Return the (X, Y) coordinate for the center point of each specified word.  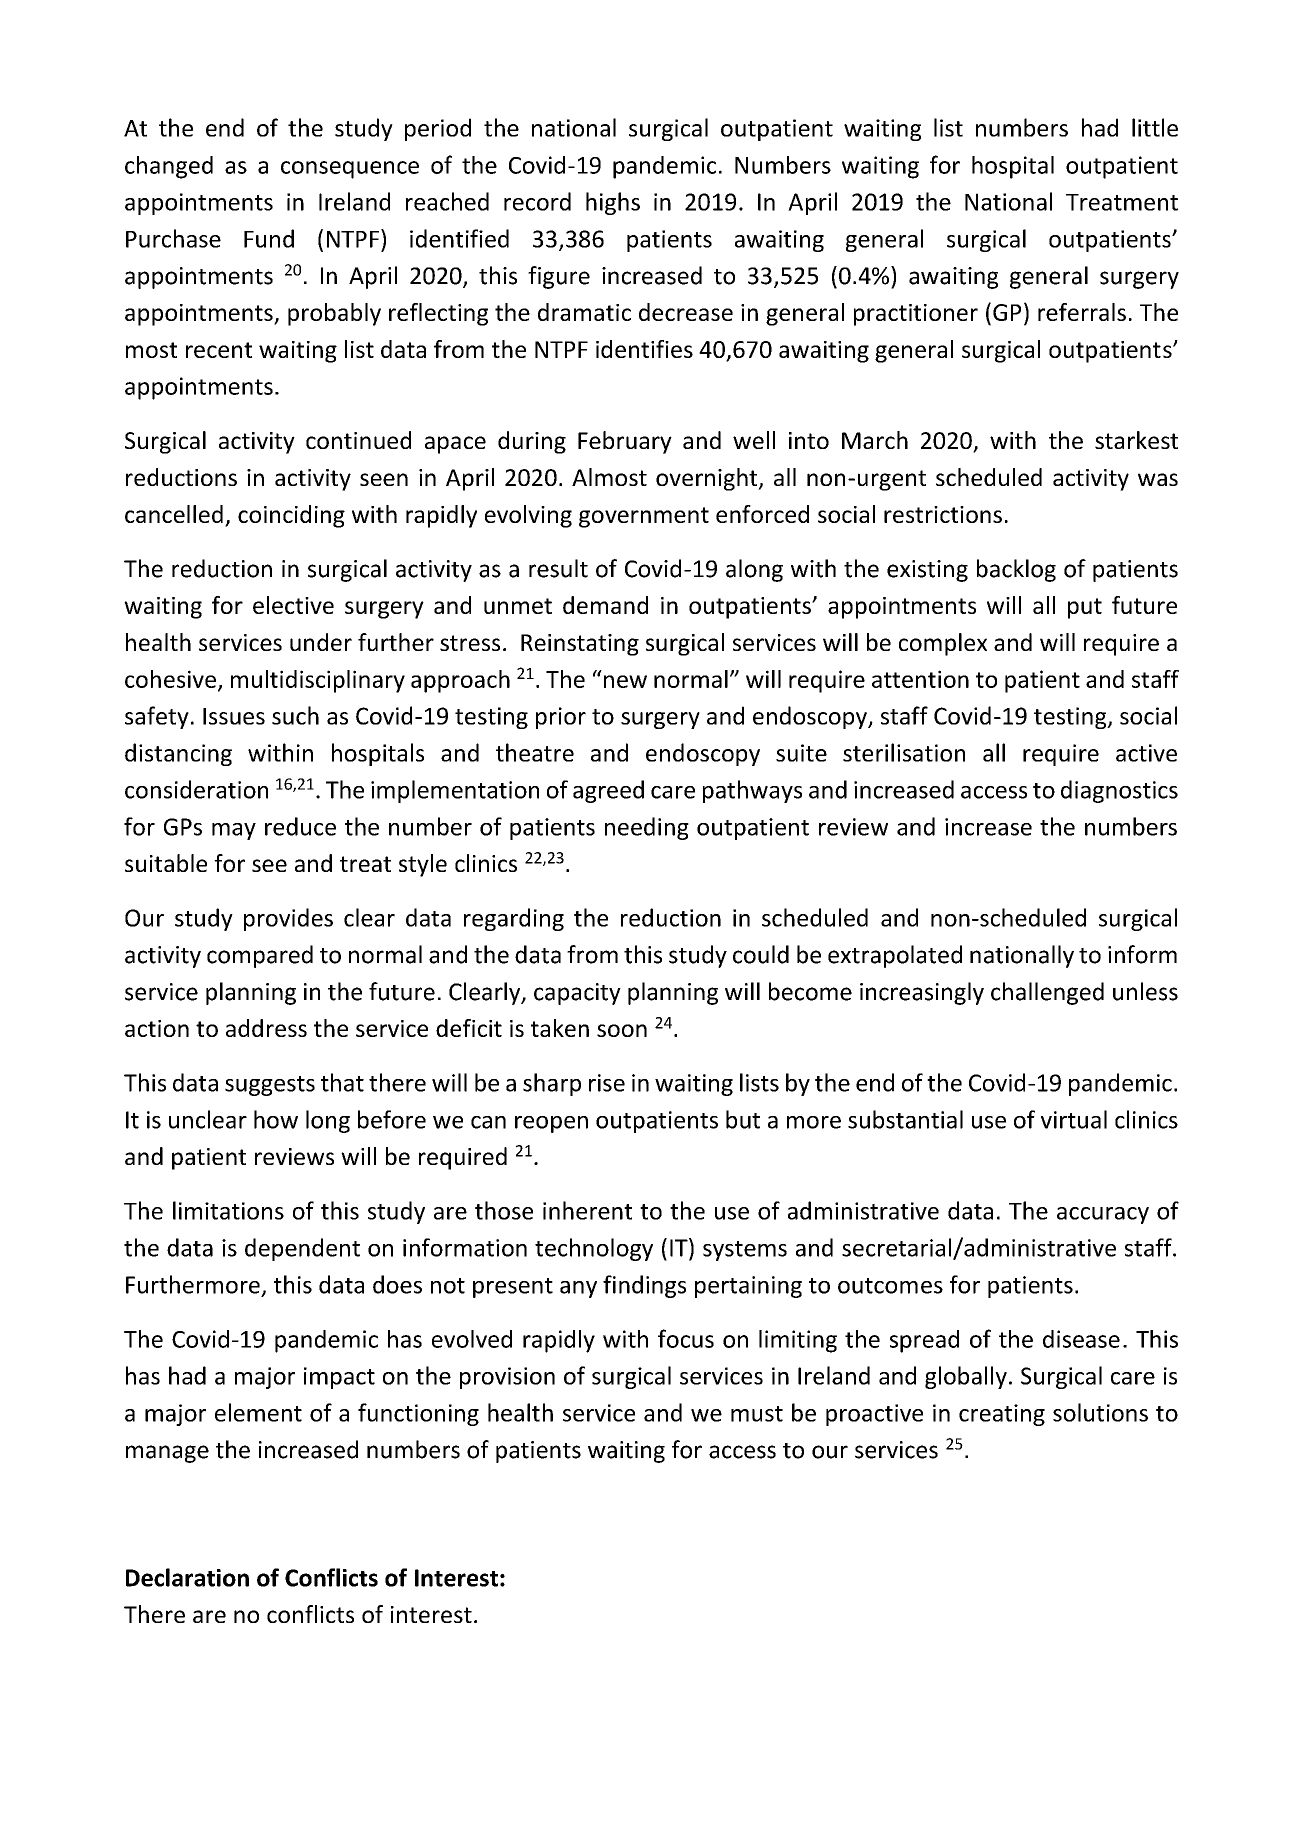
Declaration (187, 1577)
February (625, 442)
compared (260, 956)
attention (920, 679)
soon (622, 1030)
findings (644, 1286)
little (1155, 127)
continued (358, 440)
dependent (302, 1249)
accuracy (1103, 1215)
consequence (350, 170)
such (295, 715)
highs (613, 203)
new (625, 681)
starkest (1136, 440)
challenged (1047, 993)
